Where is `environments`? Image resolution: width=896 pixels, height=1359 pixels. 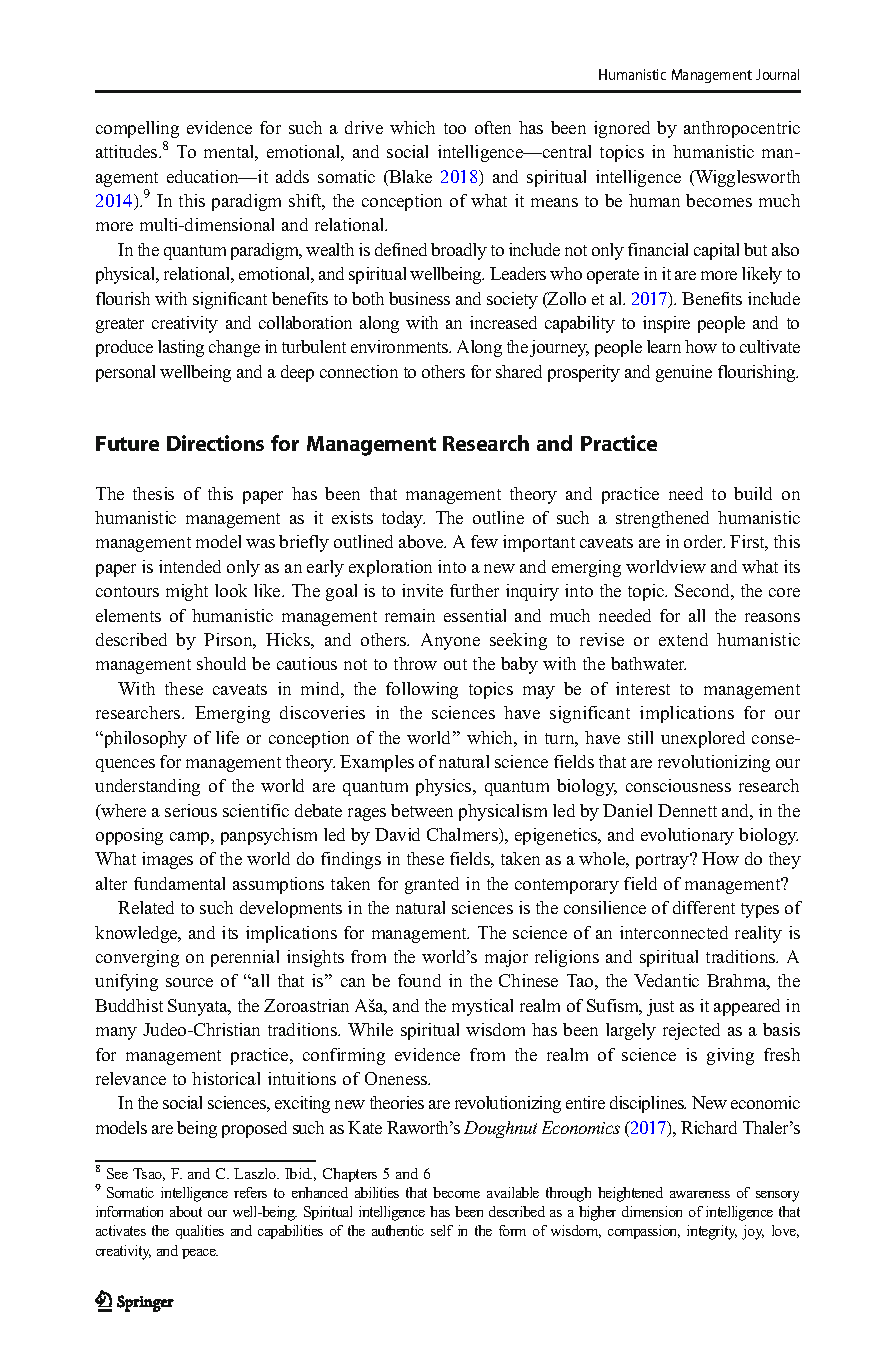 environments is located at coordinates (401, 346).
